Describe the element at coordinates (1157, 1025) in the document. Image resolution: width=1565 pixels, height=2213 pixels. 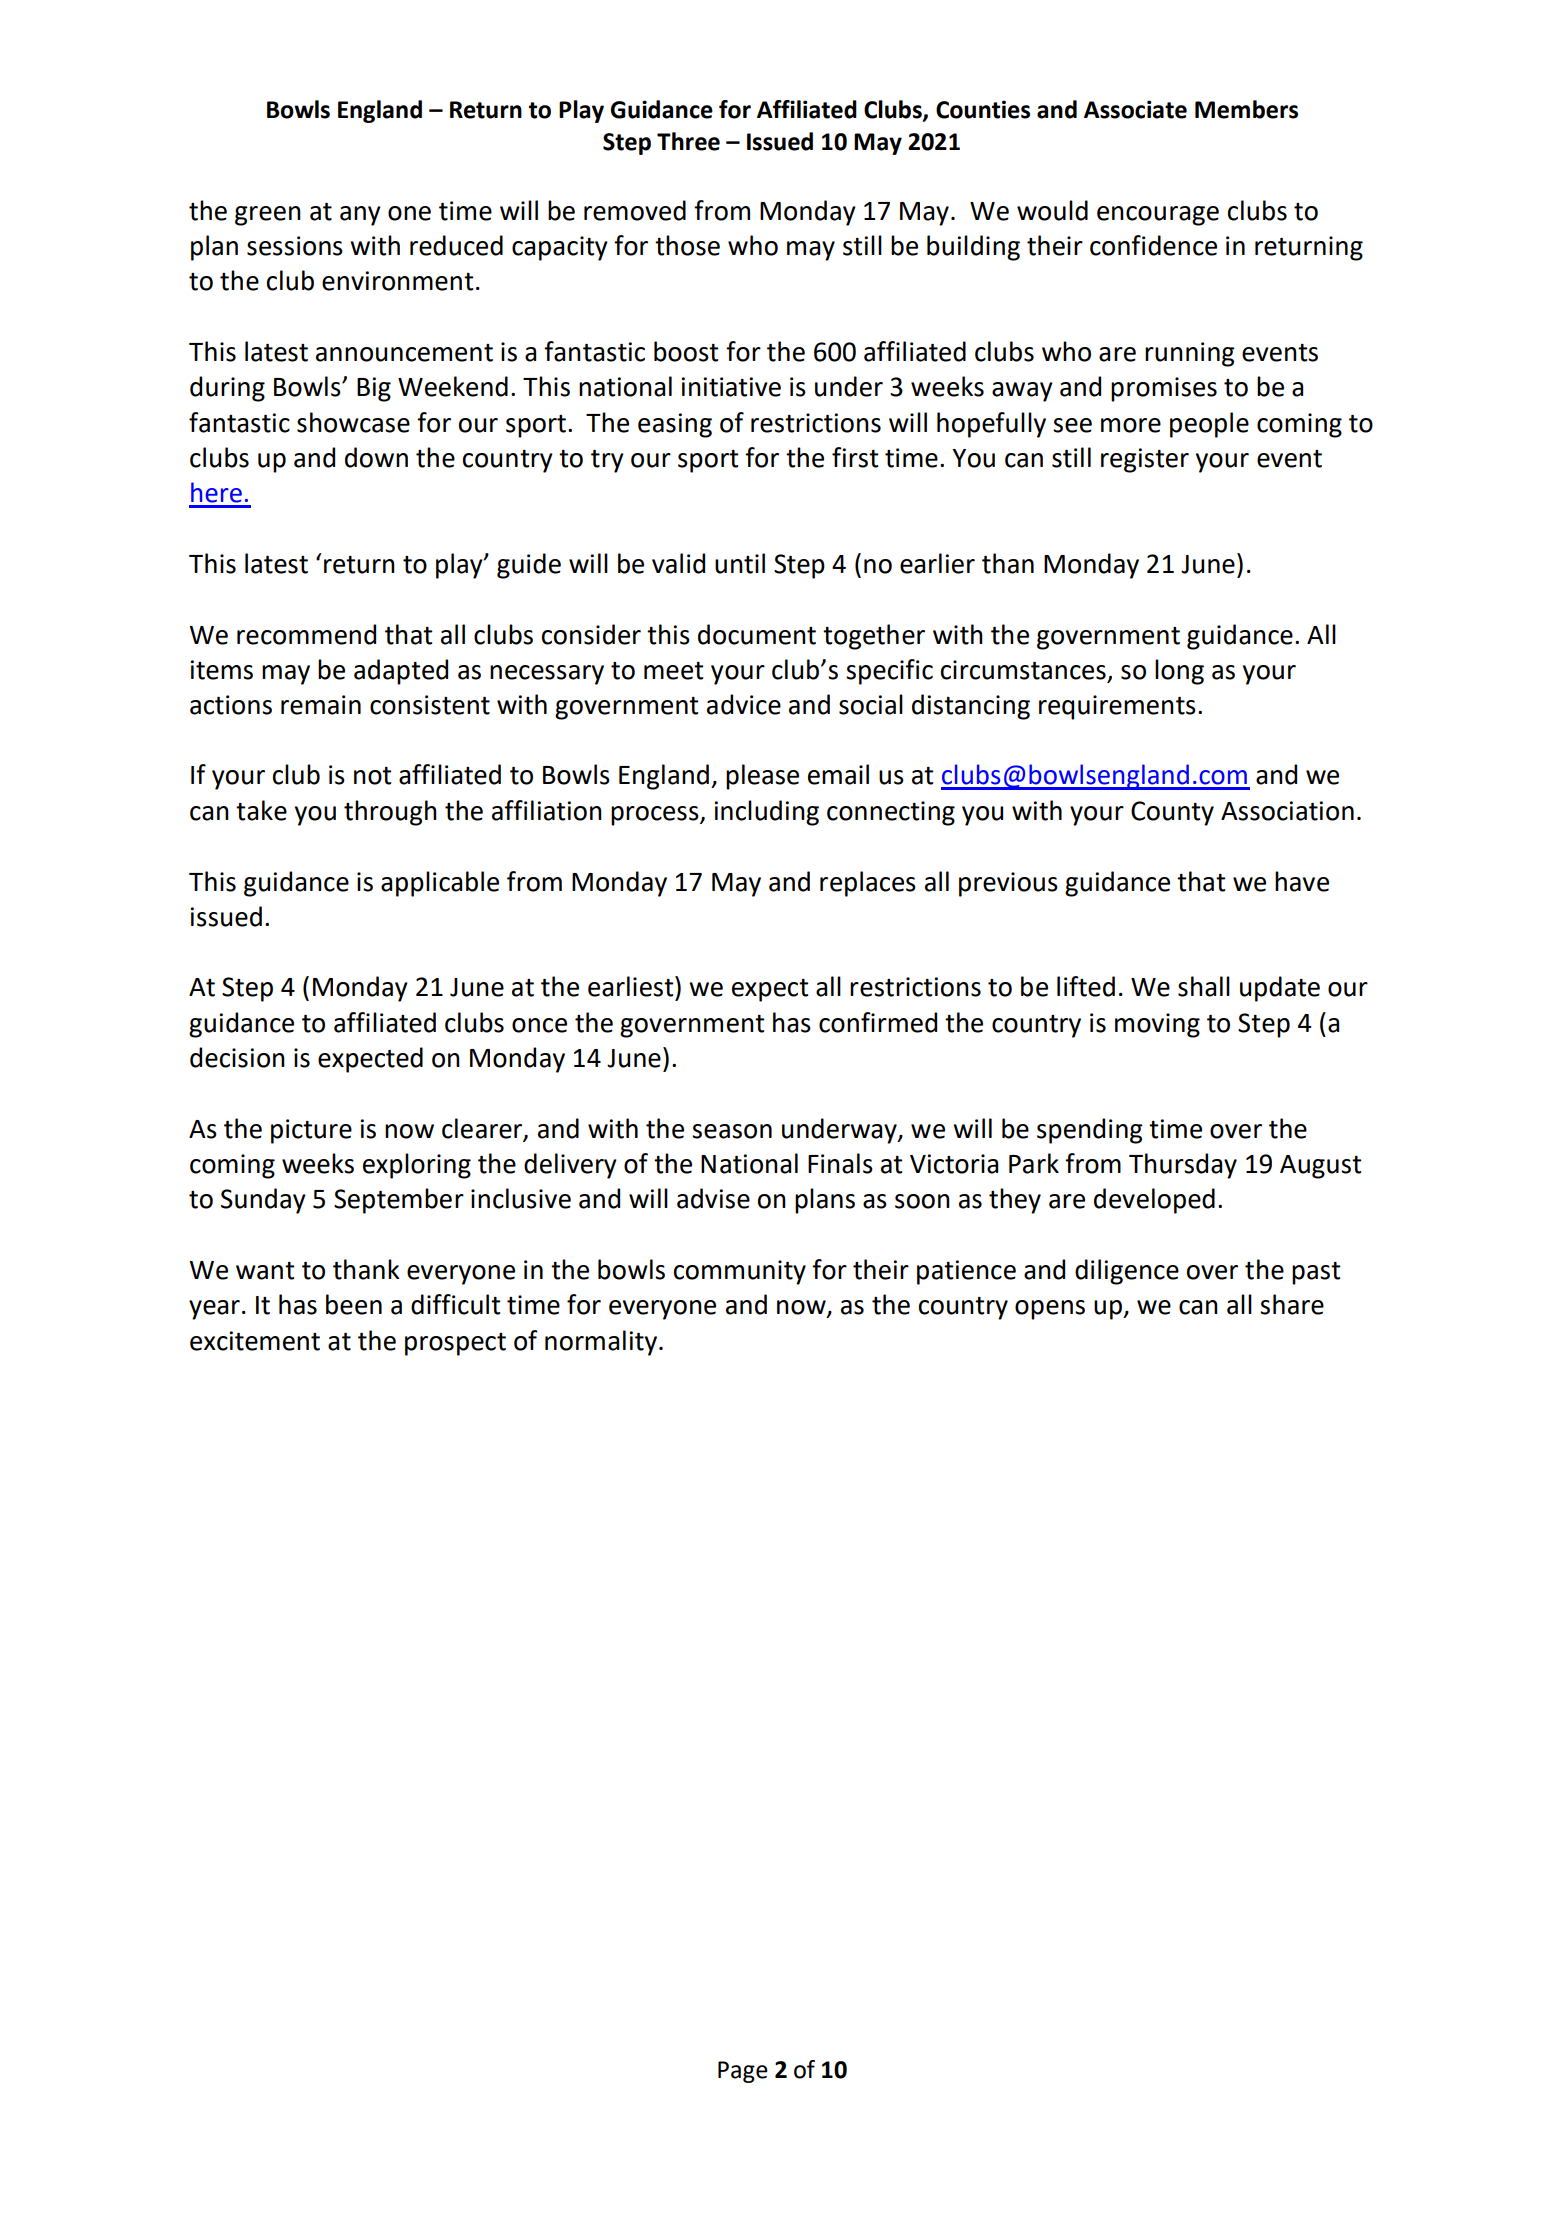
I see `moving` at that location.
